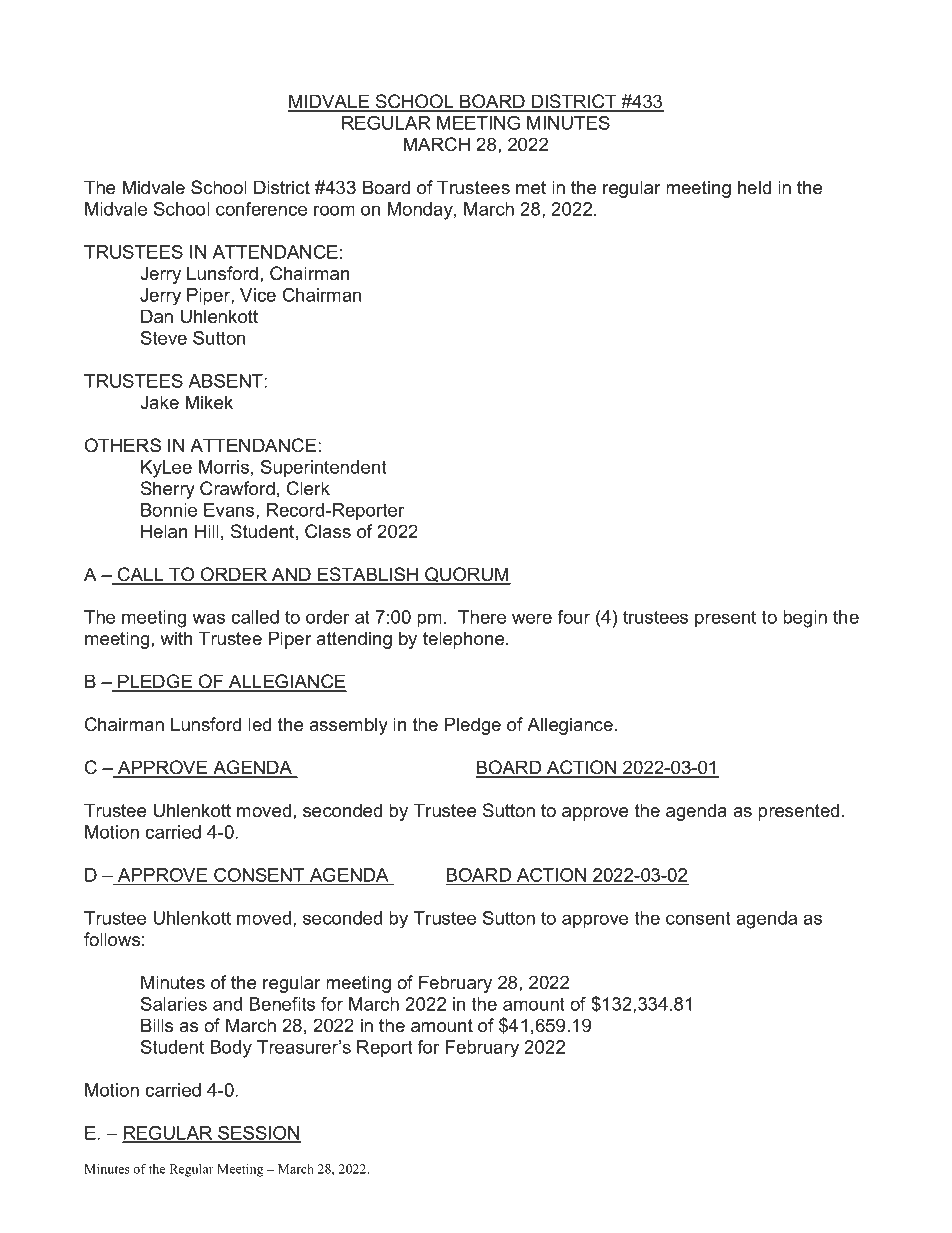 Image resolution: width=952 pixels, height=1233 pixels. What do you see at coordinates (174, 1004) in the screenshot?
I see `Salaries` at bounding box center [174, 1004].
